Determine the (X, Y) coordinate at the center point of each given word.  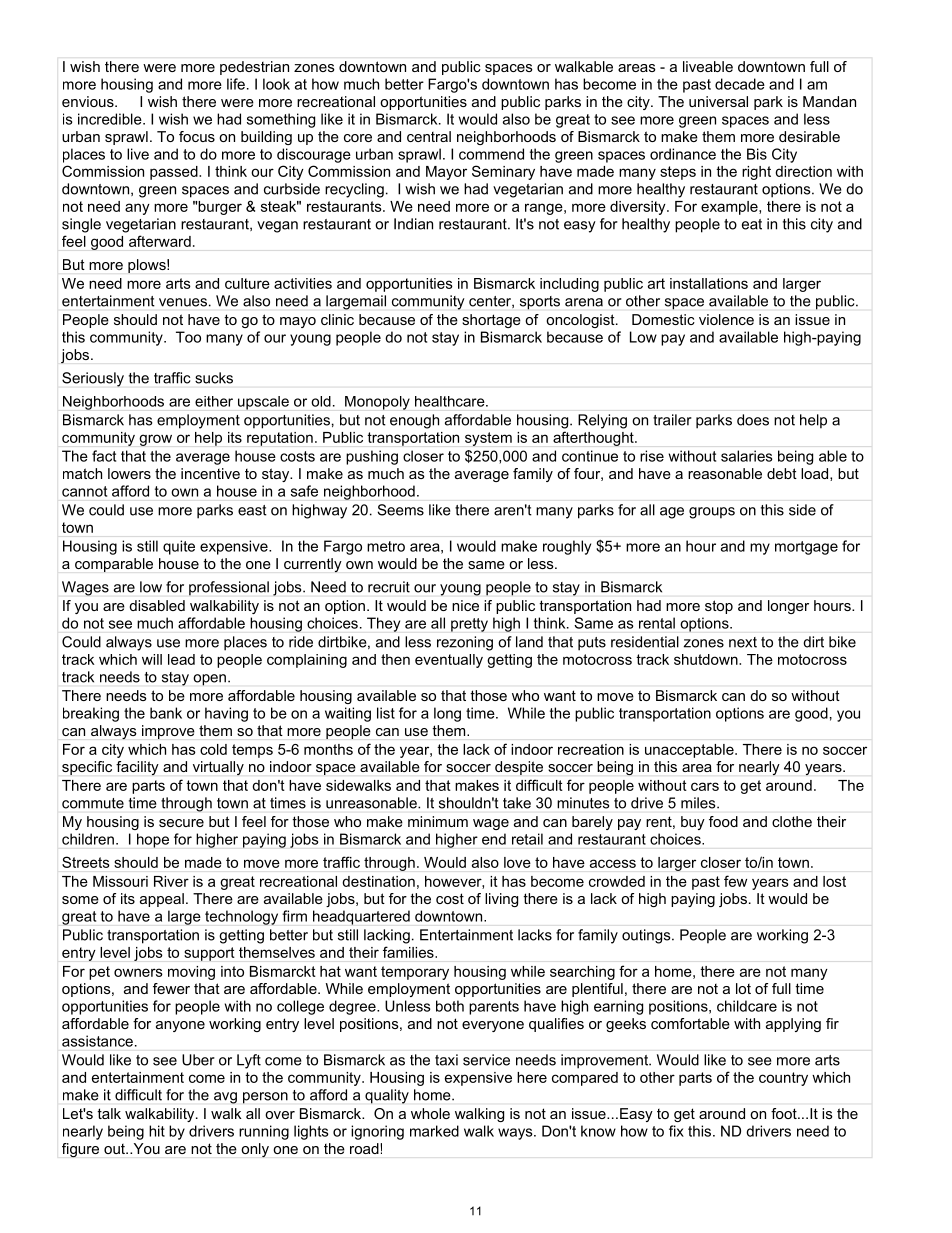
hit (157, 1131)
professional (229, 588)
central (429, 136)
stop (719, 607)
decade (740, 84)
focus (197, 136)
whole (430, 1113)
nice (465, 605)
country (783, 1079)
